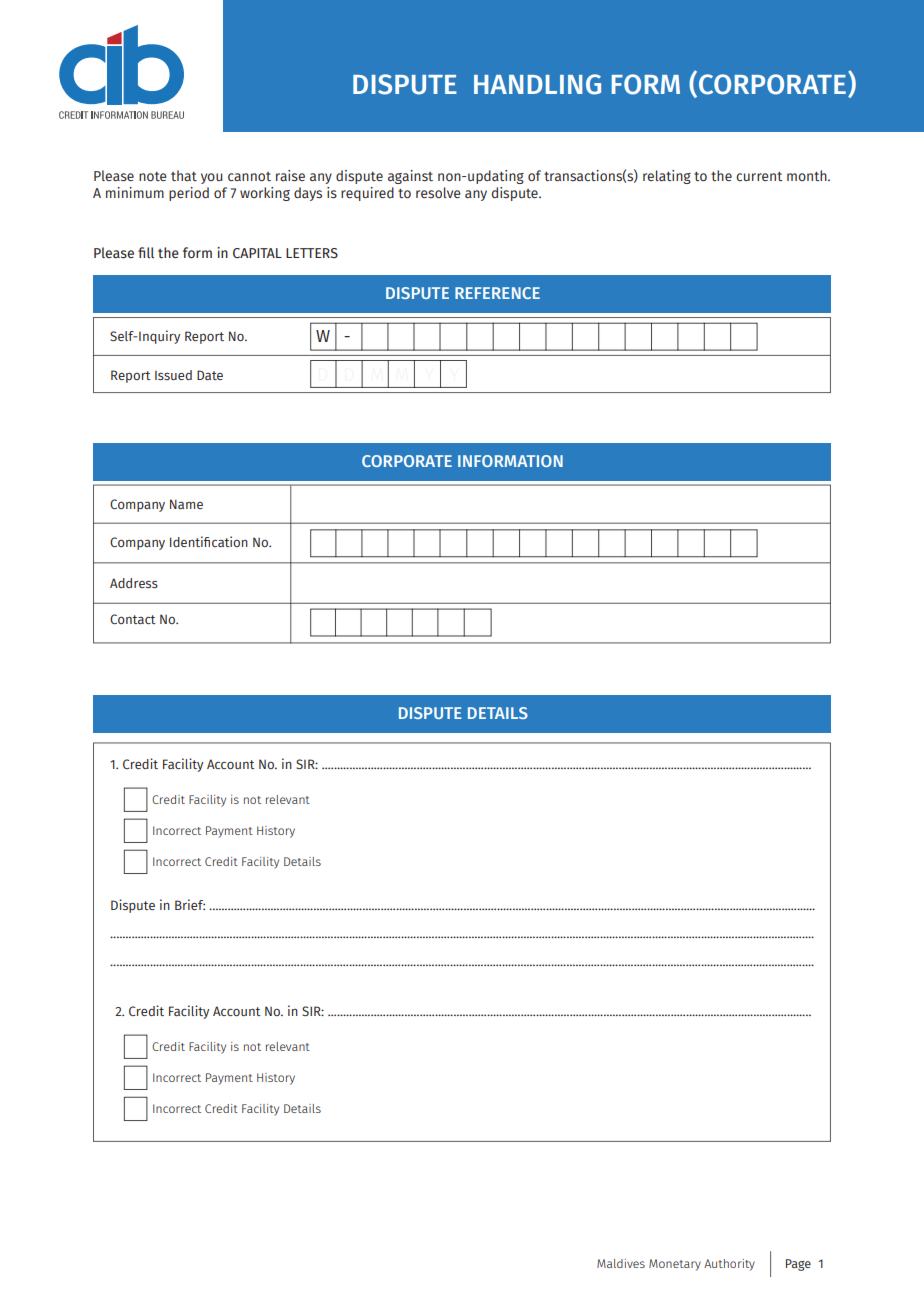  What do you see at coordinates (667, 177) in the document?
I see `relating` at bounding box center [667, 177].
